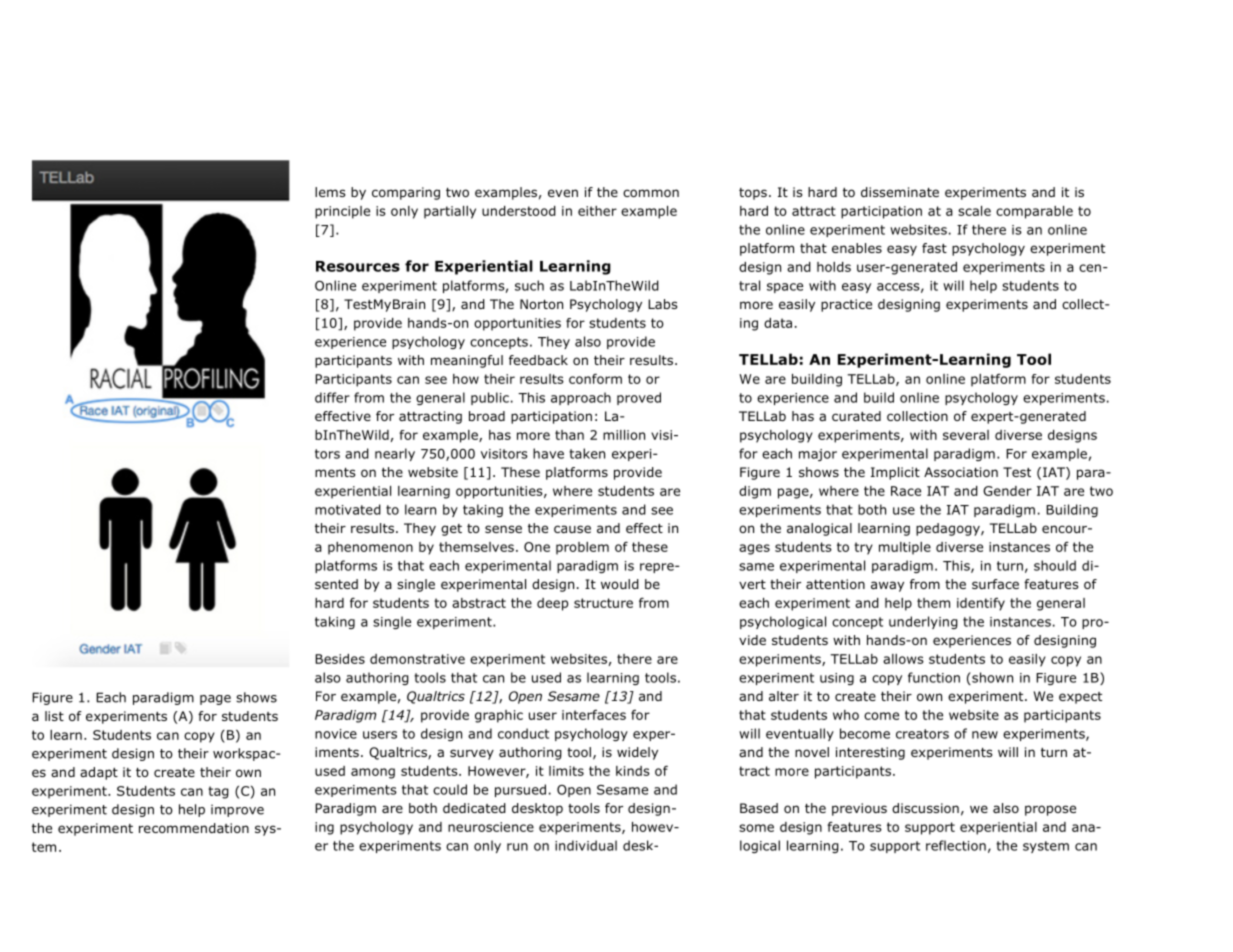 This screenshot has width=1233, height=952. Describe the element at coordinates (342, 212) in the screenshot. I see `principle` at that location.
